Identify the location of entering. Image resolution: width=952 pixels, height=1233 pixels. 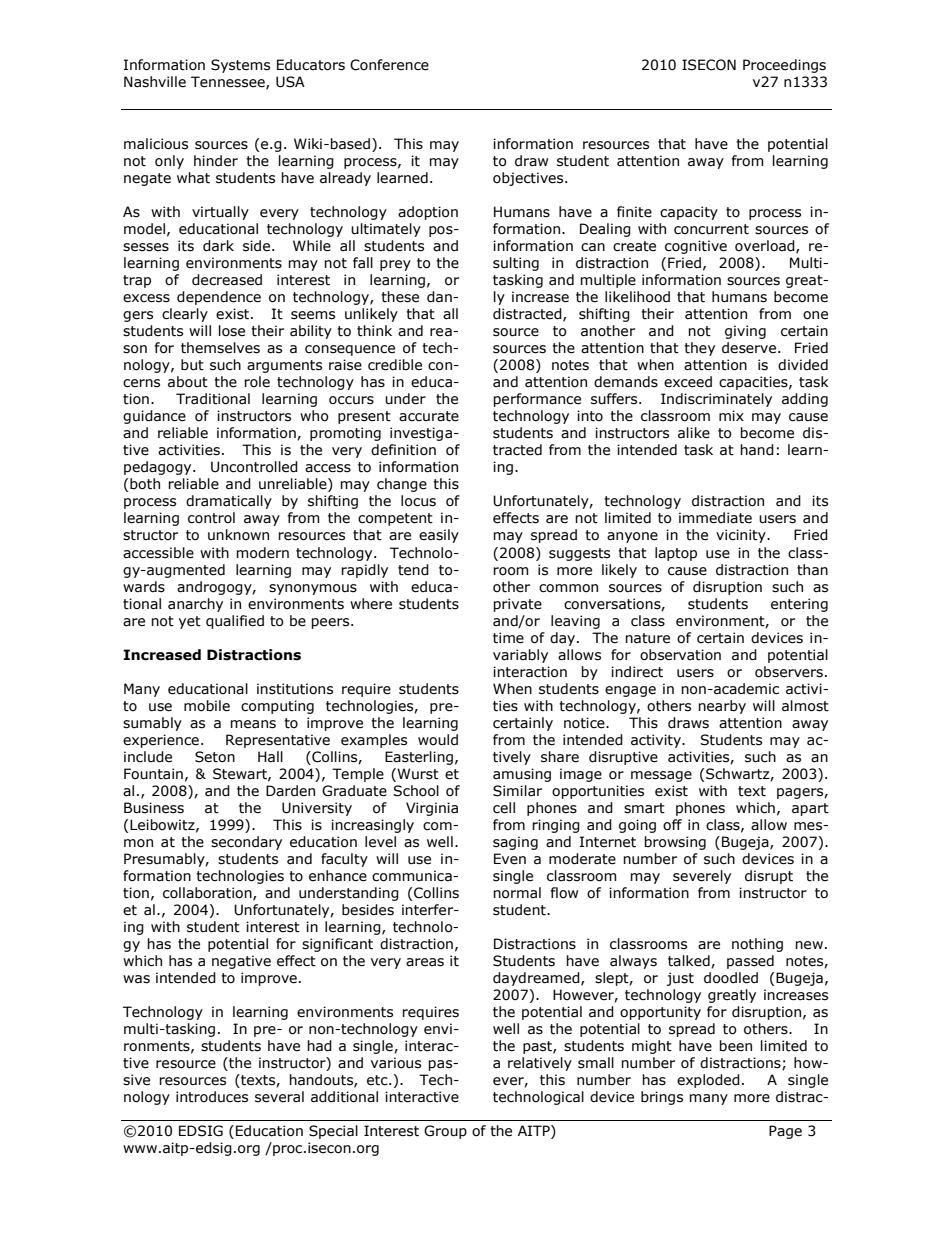
(799, 605).
